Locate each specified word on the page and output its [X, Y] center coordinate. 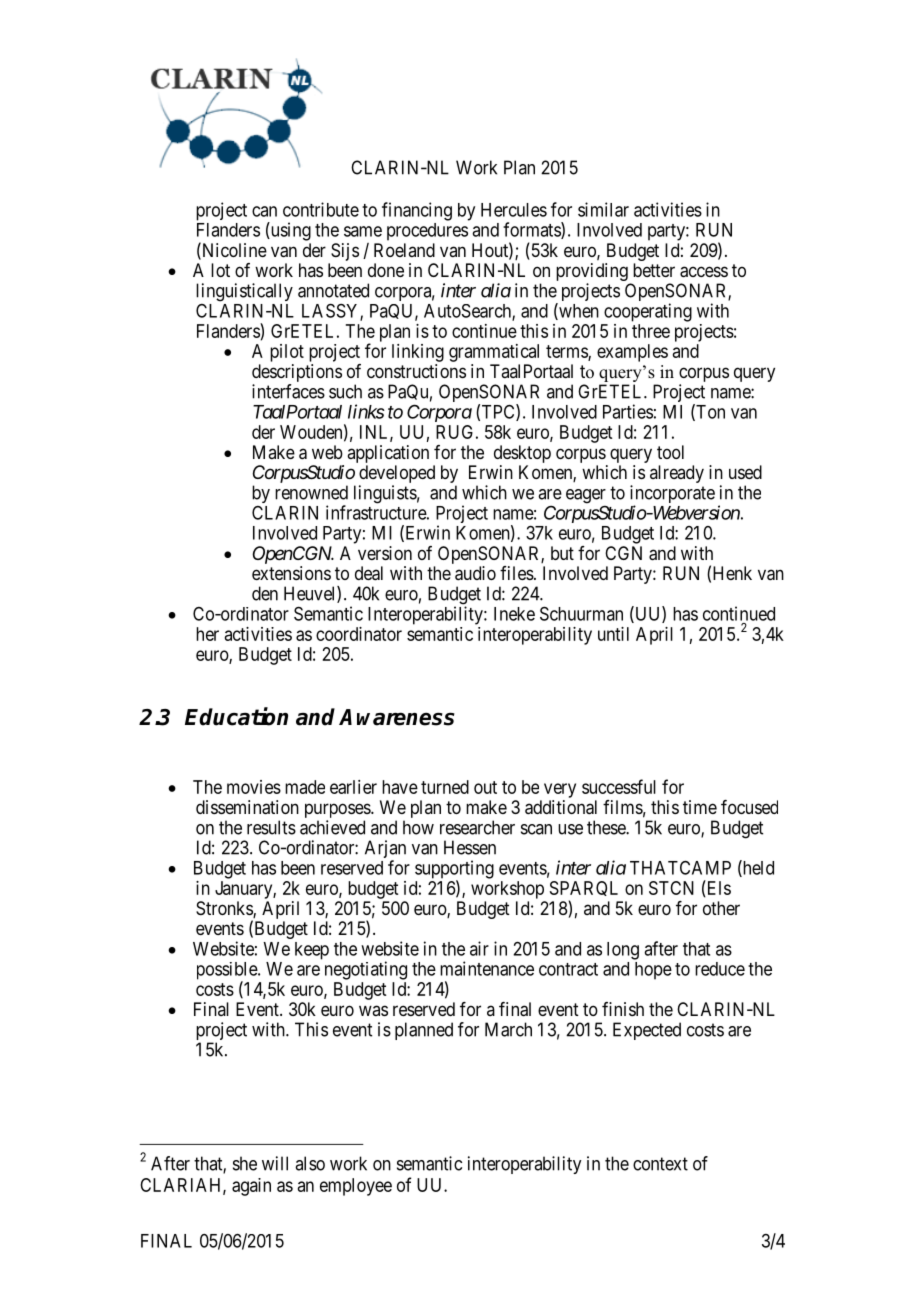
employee [356, 1187]
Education [236, 716]
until [613, 634]
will [275, 1163]
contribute [321, 209]
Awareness [397, 717]
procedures [427, 232]
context [660, 1164]
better [654, 270]
